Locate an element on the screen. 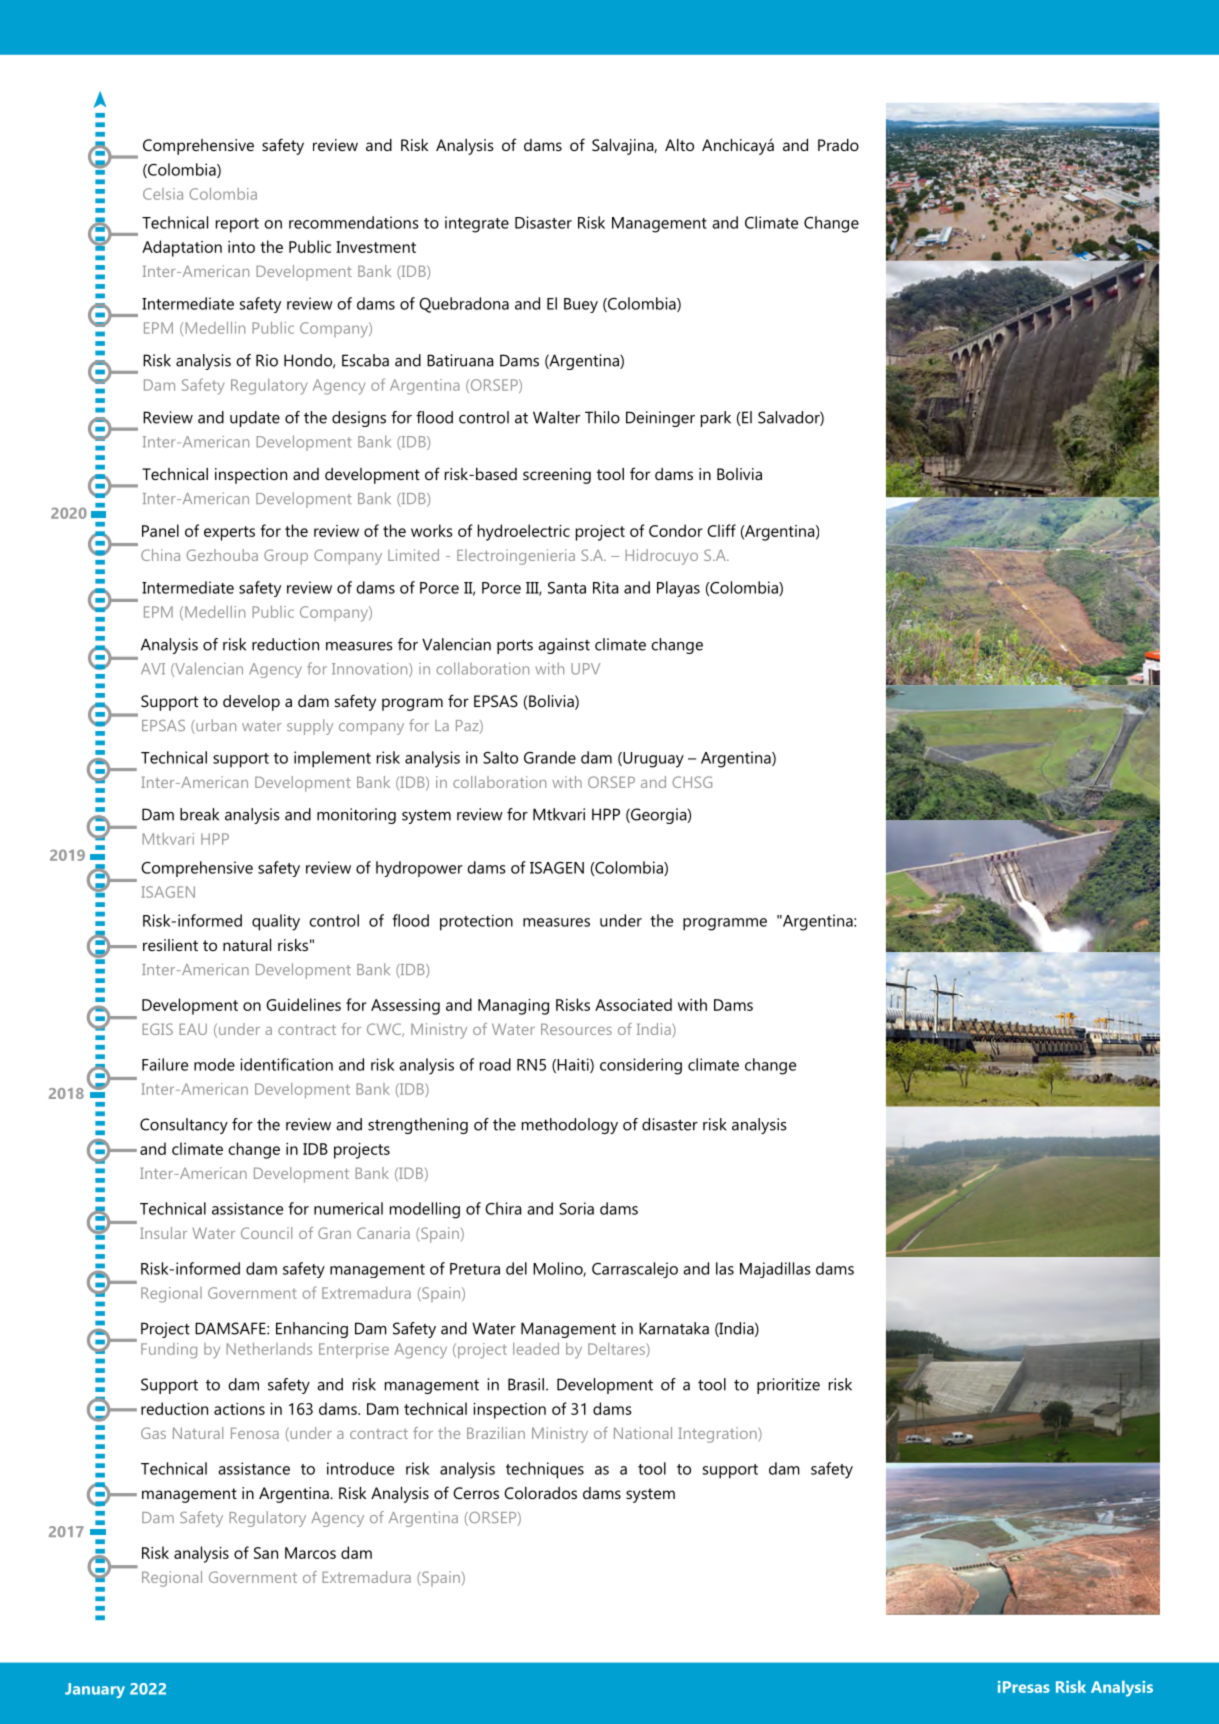  considering is located at coordinates (641, 1066).
